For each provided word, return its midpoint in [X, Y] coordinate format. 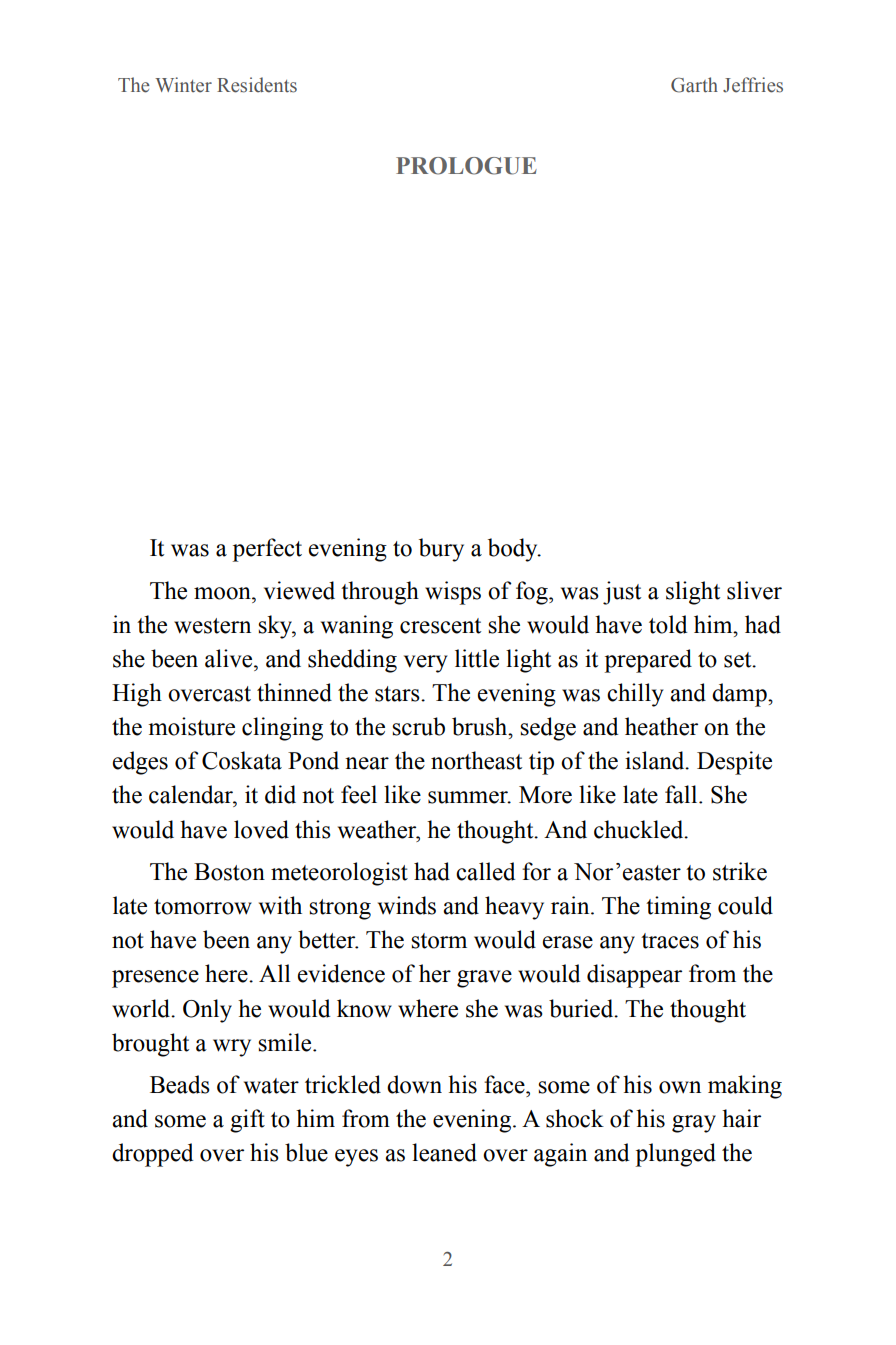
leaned [444, 1152]
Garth [694, 85]
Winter [183, 85]
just [622, 593]
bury [441, 550]
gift [247, 1121]
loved [261, 829]
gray [694, 1124]
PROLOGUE [466, 166]
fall [682, 794]
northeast [476, 760]
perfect [267, 550]
